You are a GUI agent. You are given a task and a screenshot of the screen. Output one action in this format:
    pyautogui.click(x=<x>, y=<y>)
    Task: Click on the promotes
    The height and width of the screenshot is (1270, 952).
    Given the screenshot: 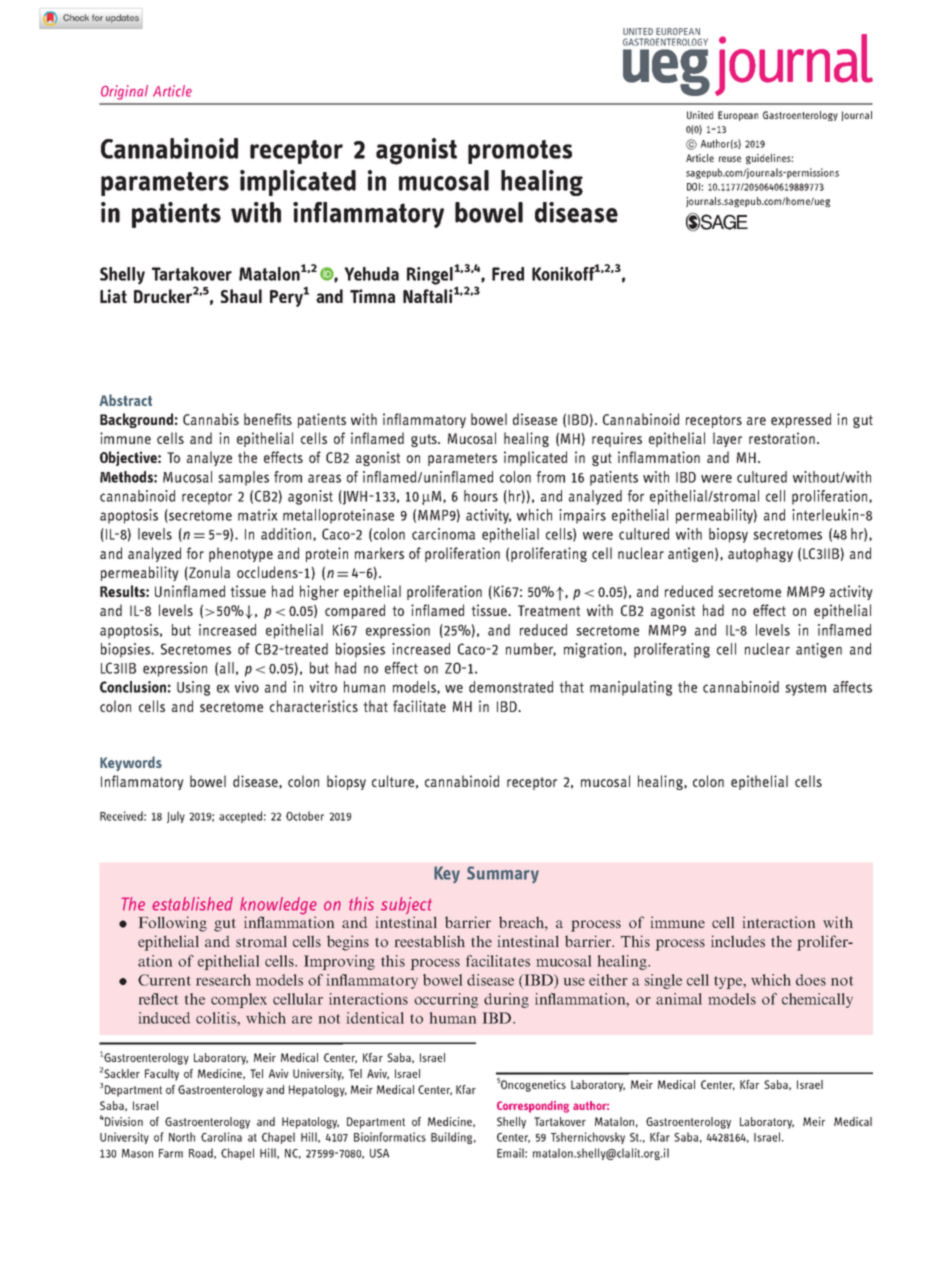 What is the action you would take?
    pyautogui.click(x=520, y=152)
